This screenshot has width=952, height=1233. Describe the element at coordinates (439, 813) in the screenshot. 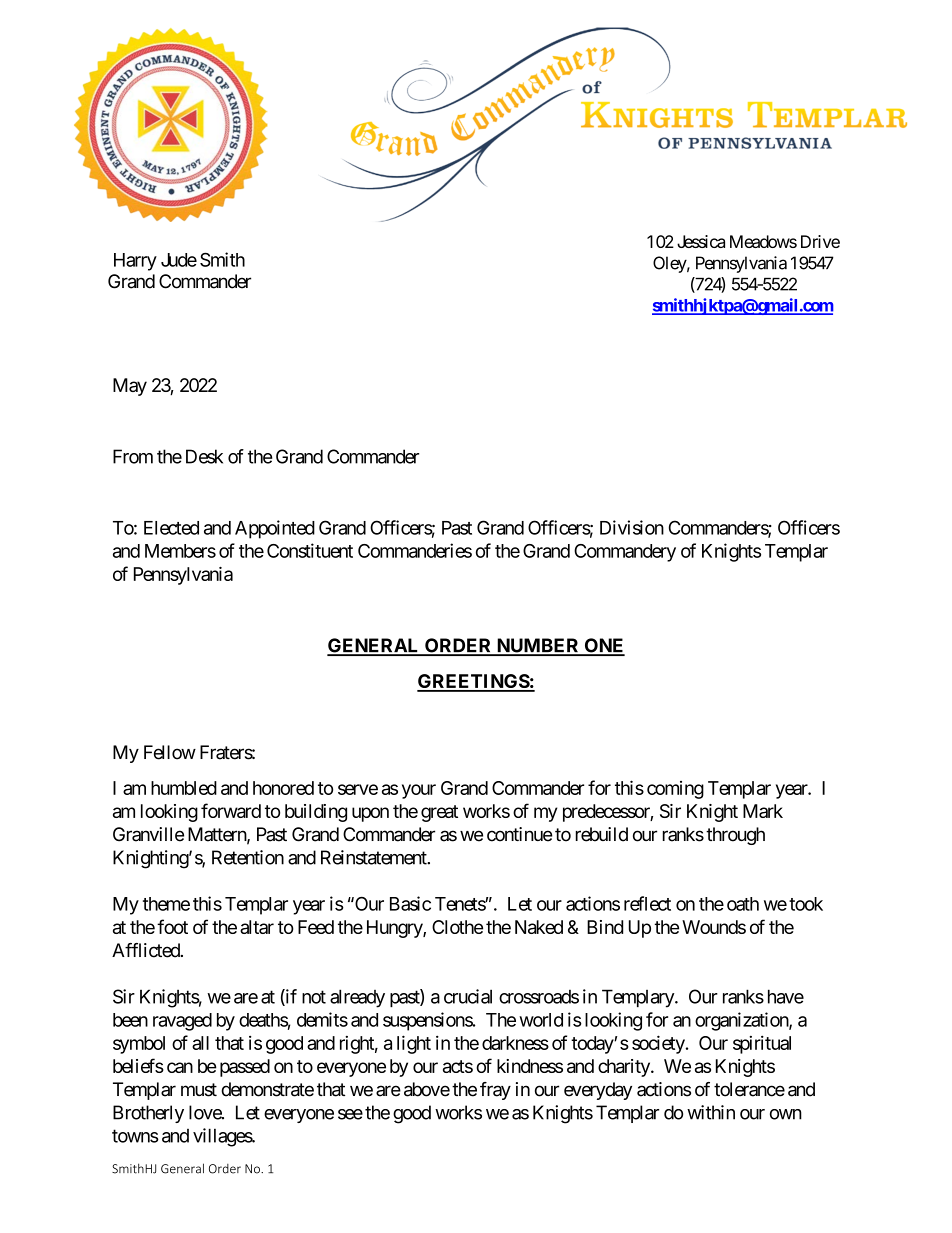

I see `great` at that location.
